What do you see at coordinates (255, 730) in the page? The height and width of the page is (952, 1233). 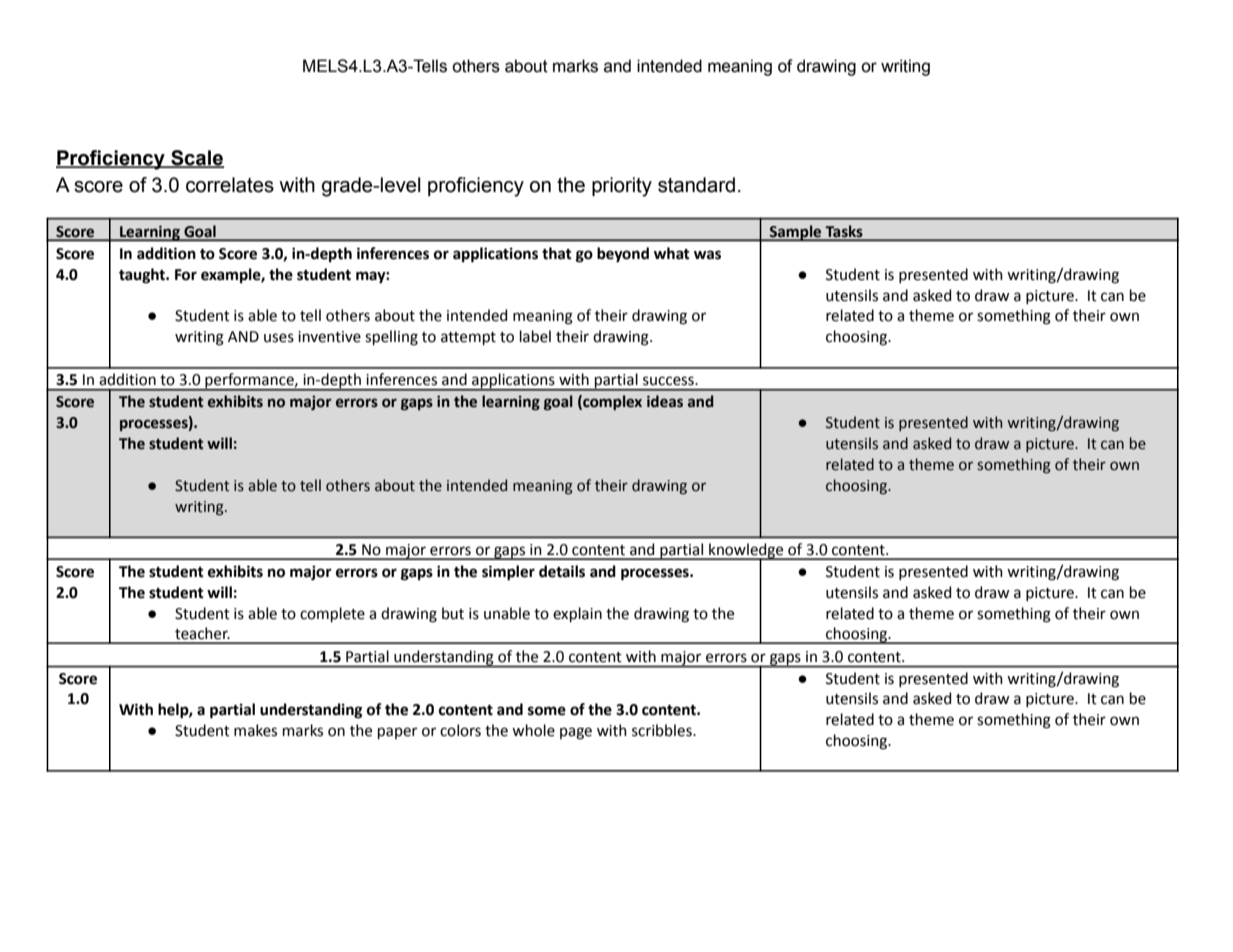 I see `makes` at bounding box center [255, 730].
